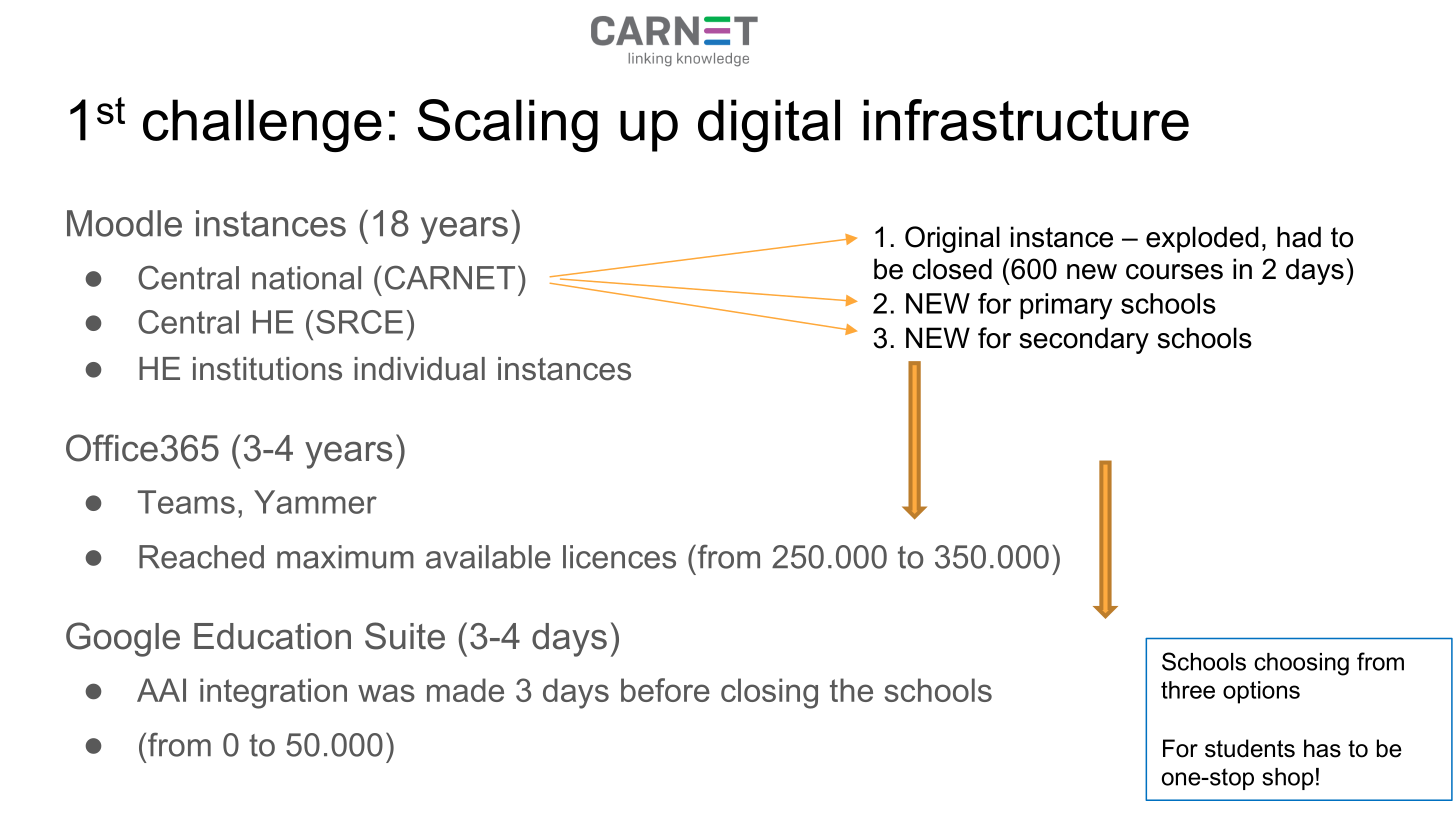  Describe the element at coordinates (273, 693) in the screenshot. I see `integration` at that location.
